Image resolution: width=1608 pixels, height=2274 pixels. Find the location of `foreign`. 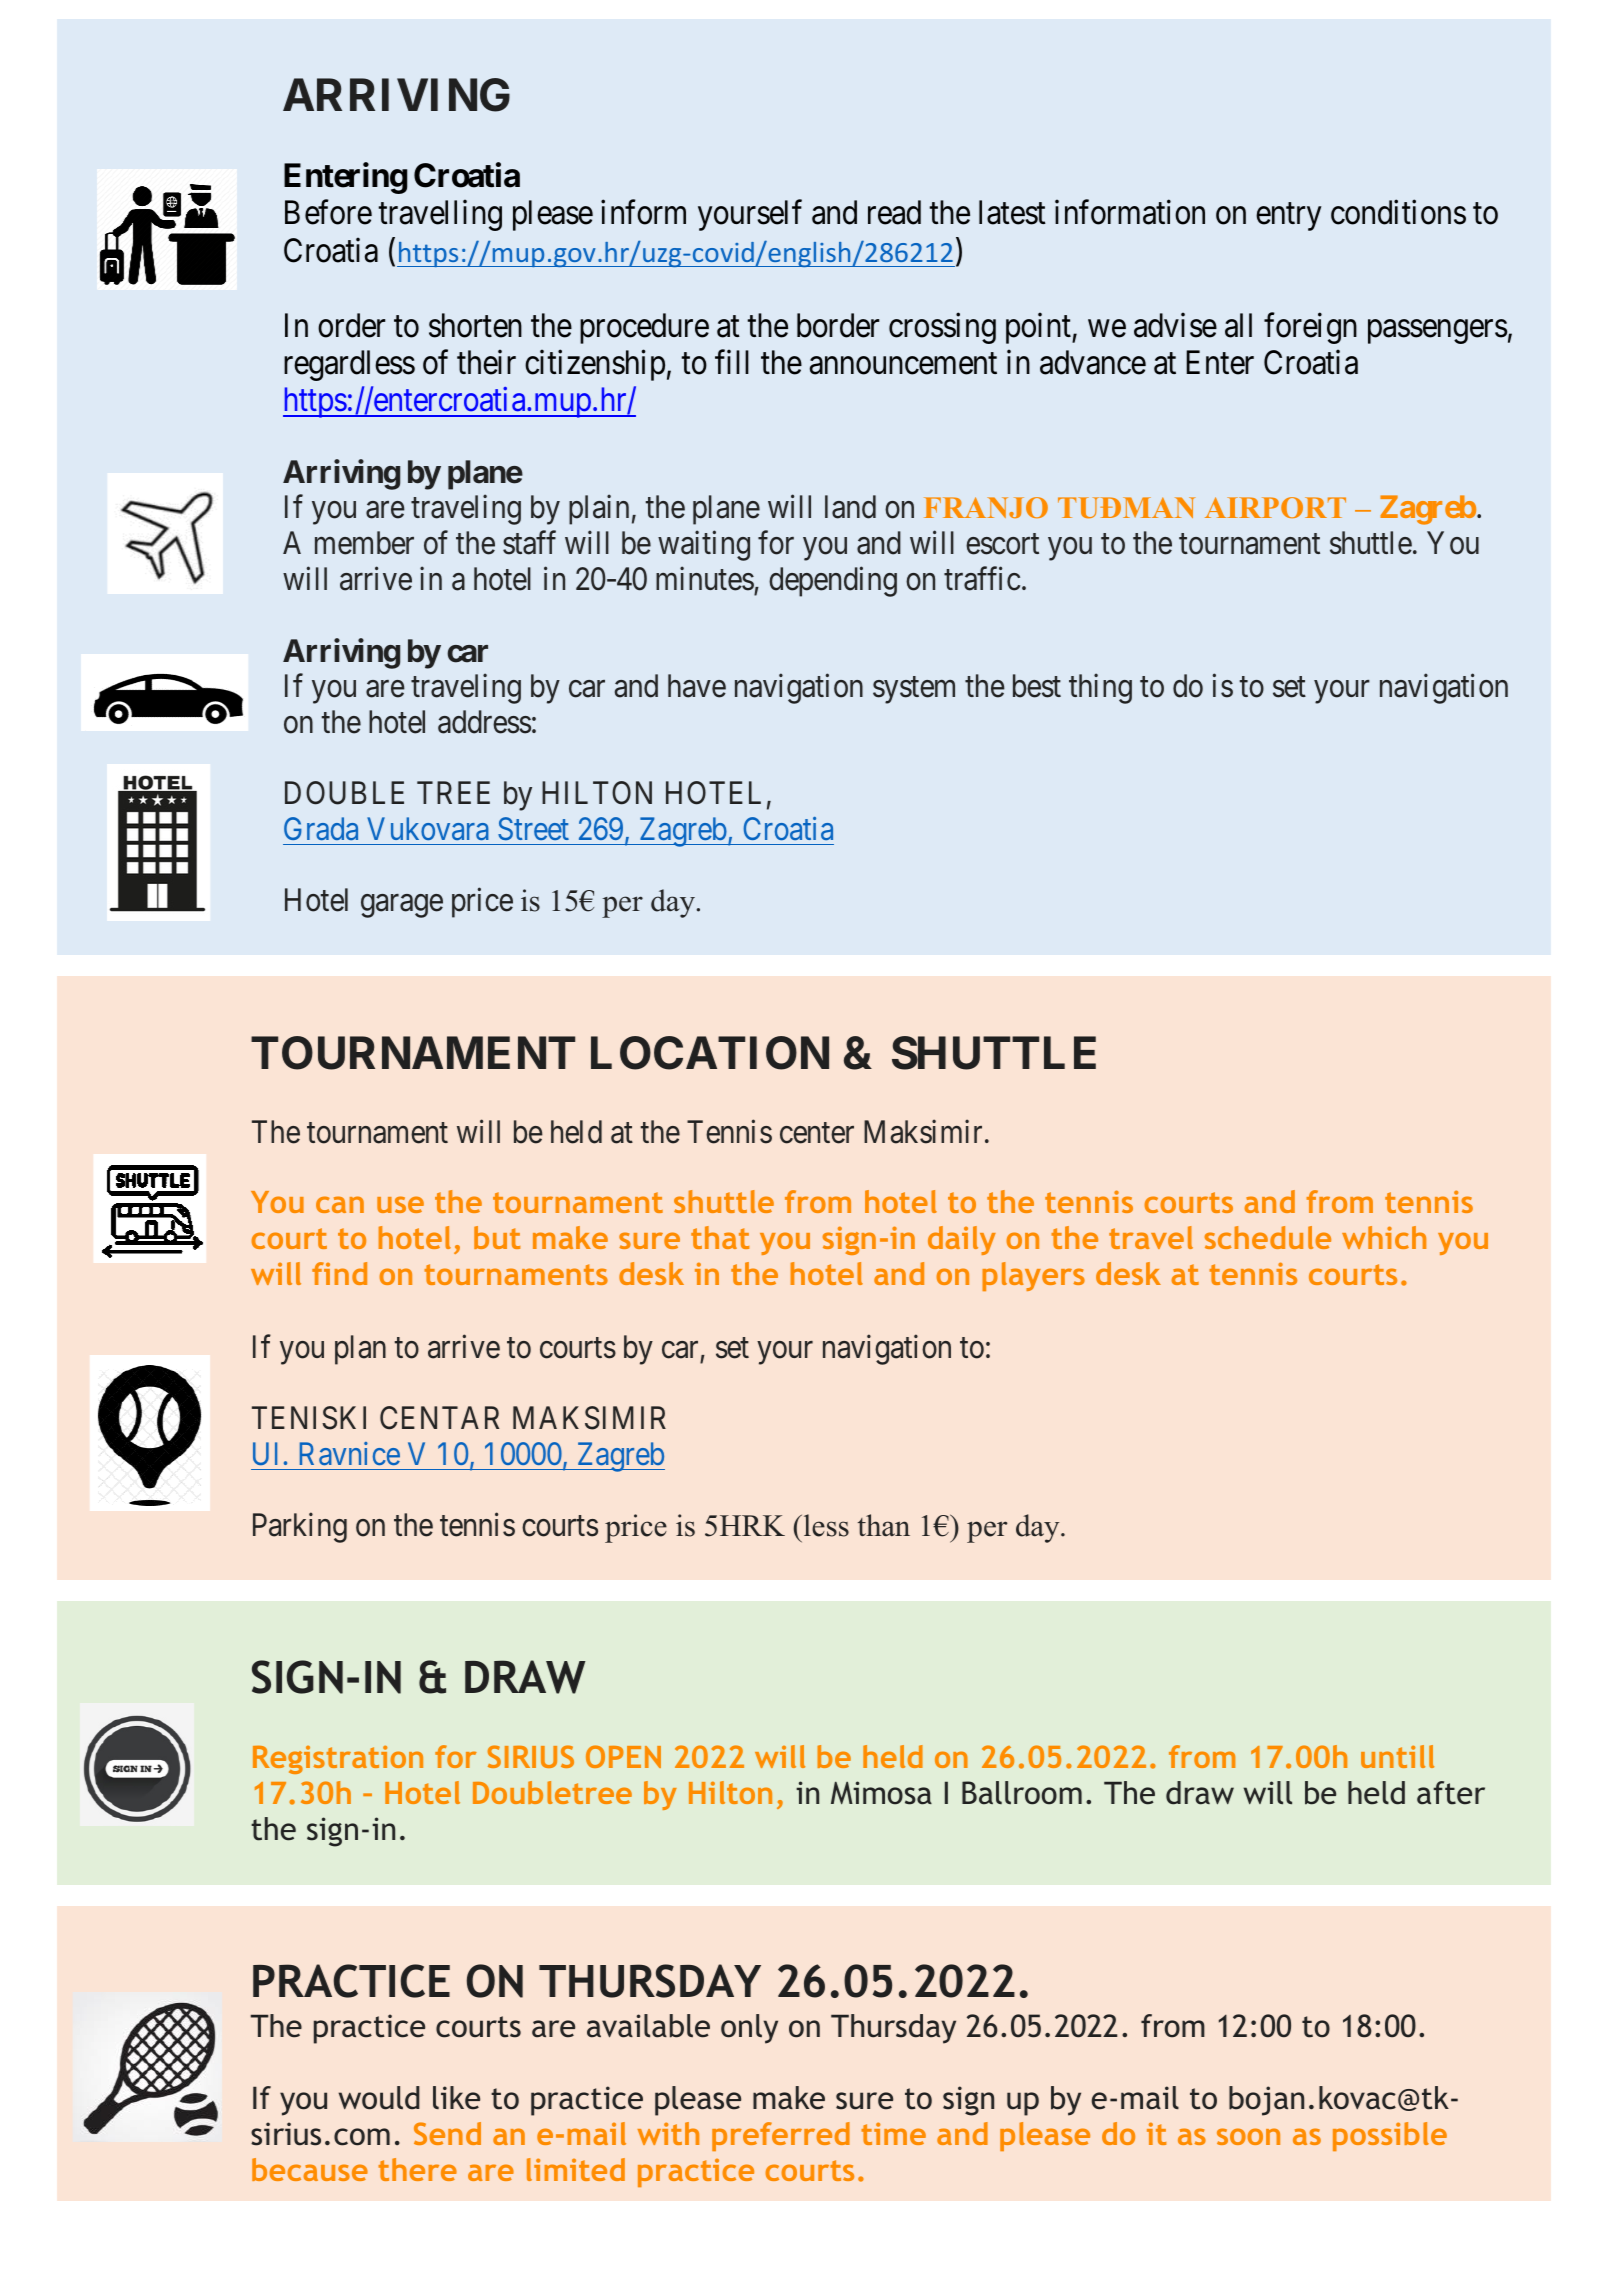

foreign is located at coordinates (1310, 328).
